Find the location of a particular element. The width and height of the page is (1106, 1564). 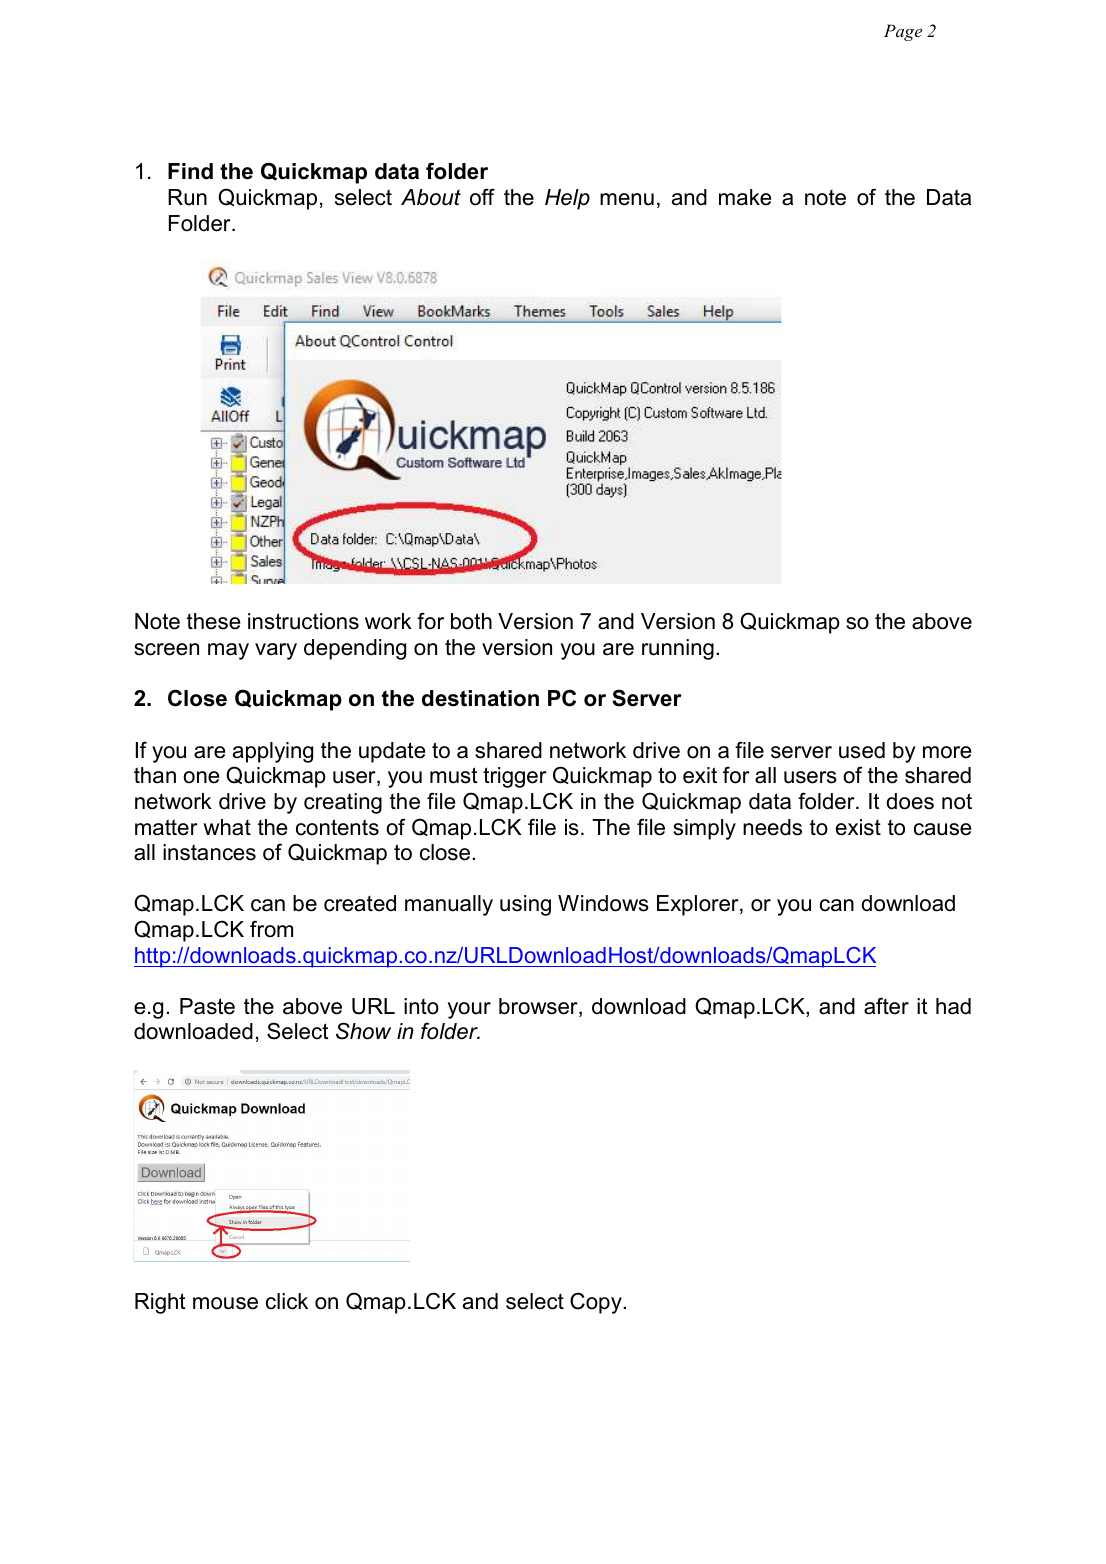

running is located at coordinates (678, 649).
